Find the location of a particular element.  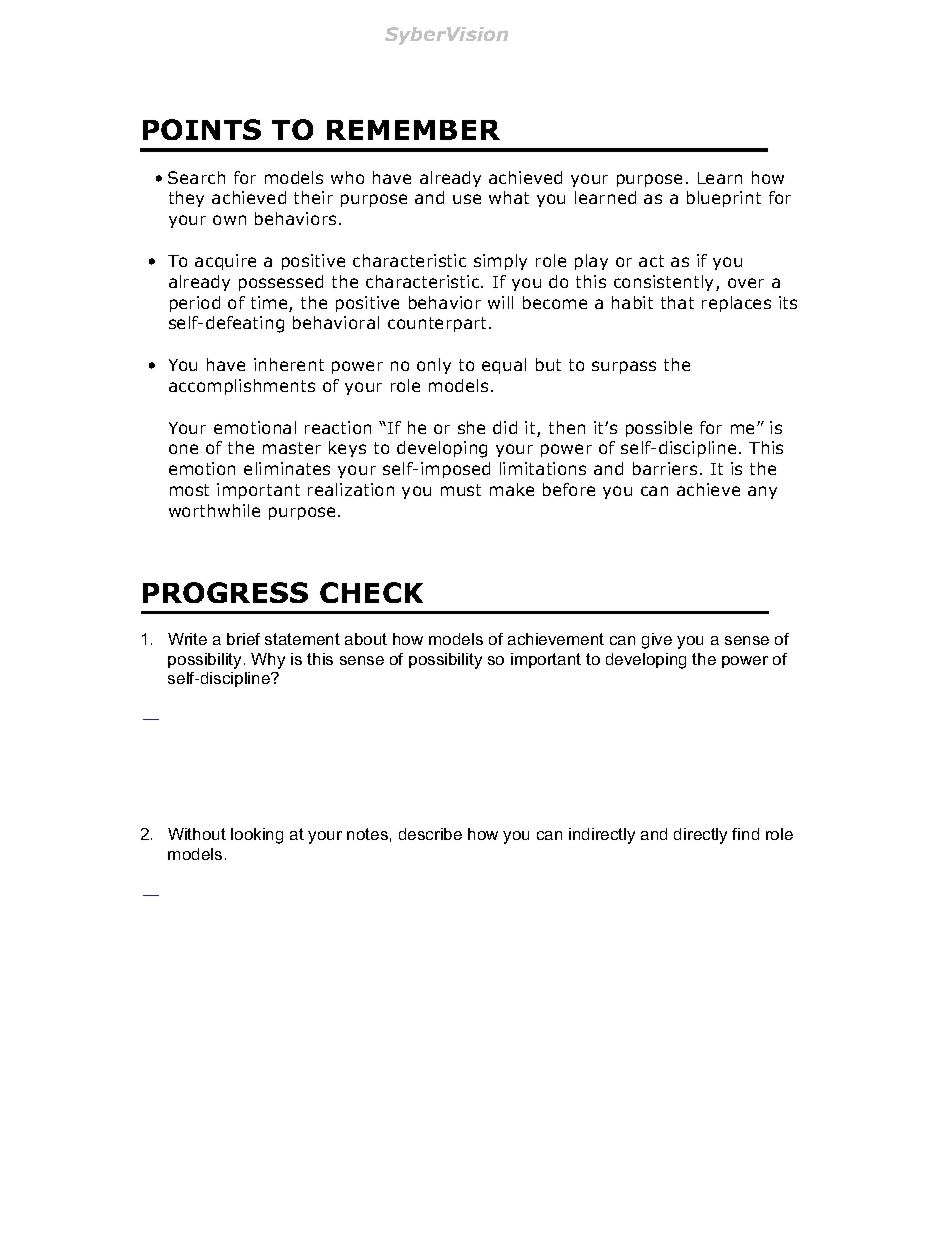

any is located at coordinates (762, 492).
